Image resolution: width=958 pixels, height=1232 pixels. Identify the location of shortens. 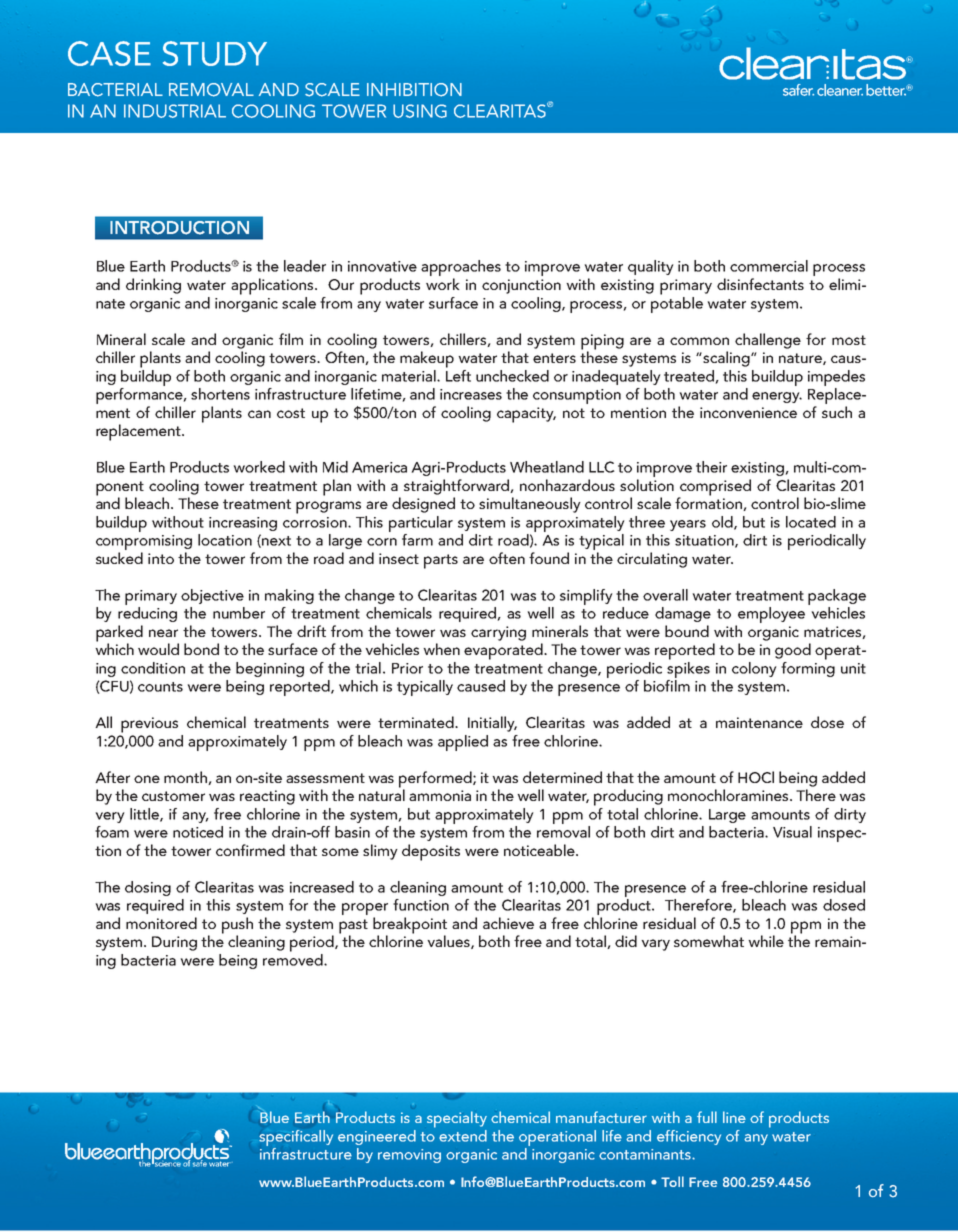
(220, 394).
